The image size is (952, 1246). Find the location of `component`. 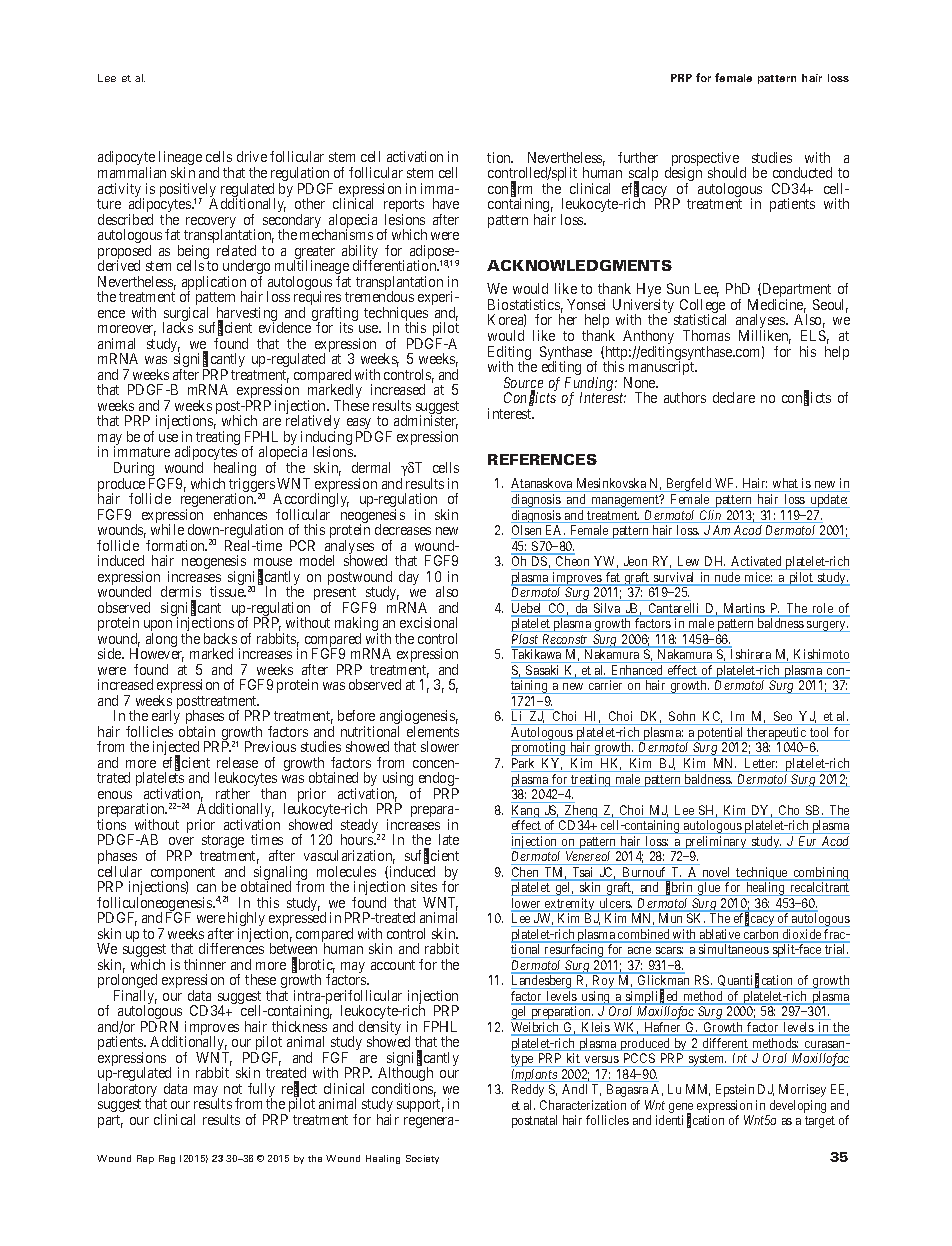

component is located at coordinates (183, 875).
